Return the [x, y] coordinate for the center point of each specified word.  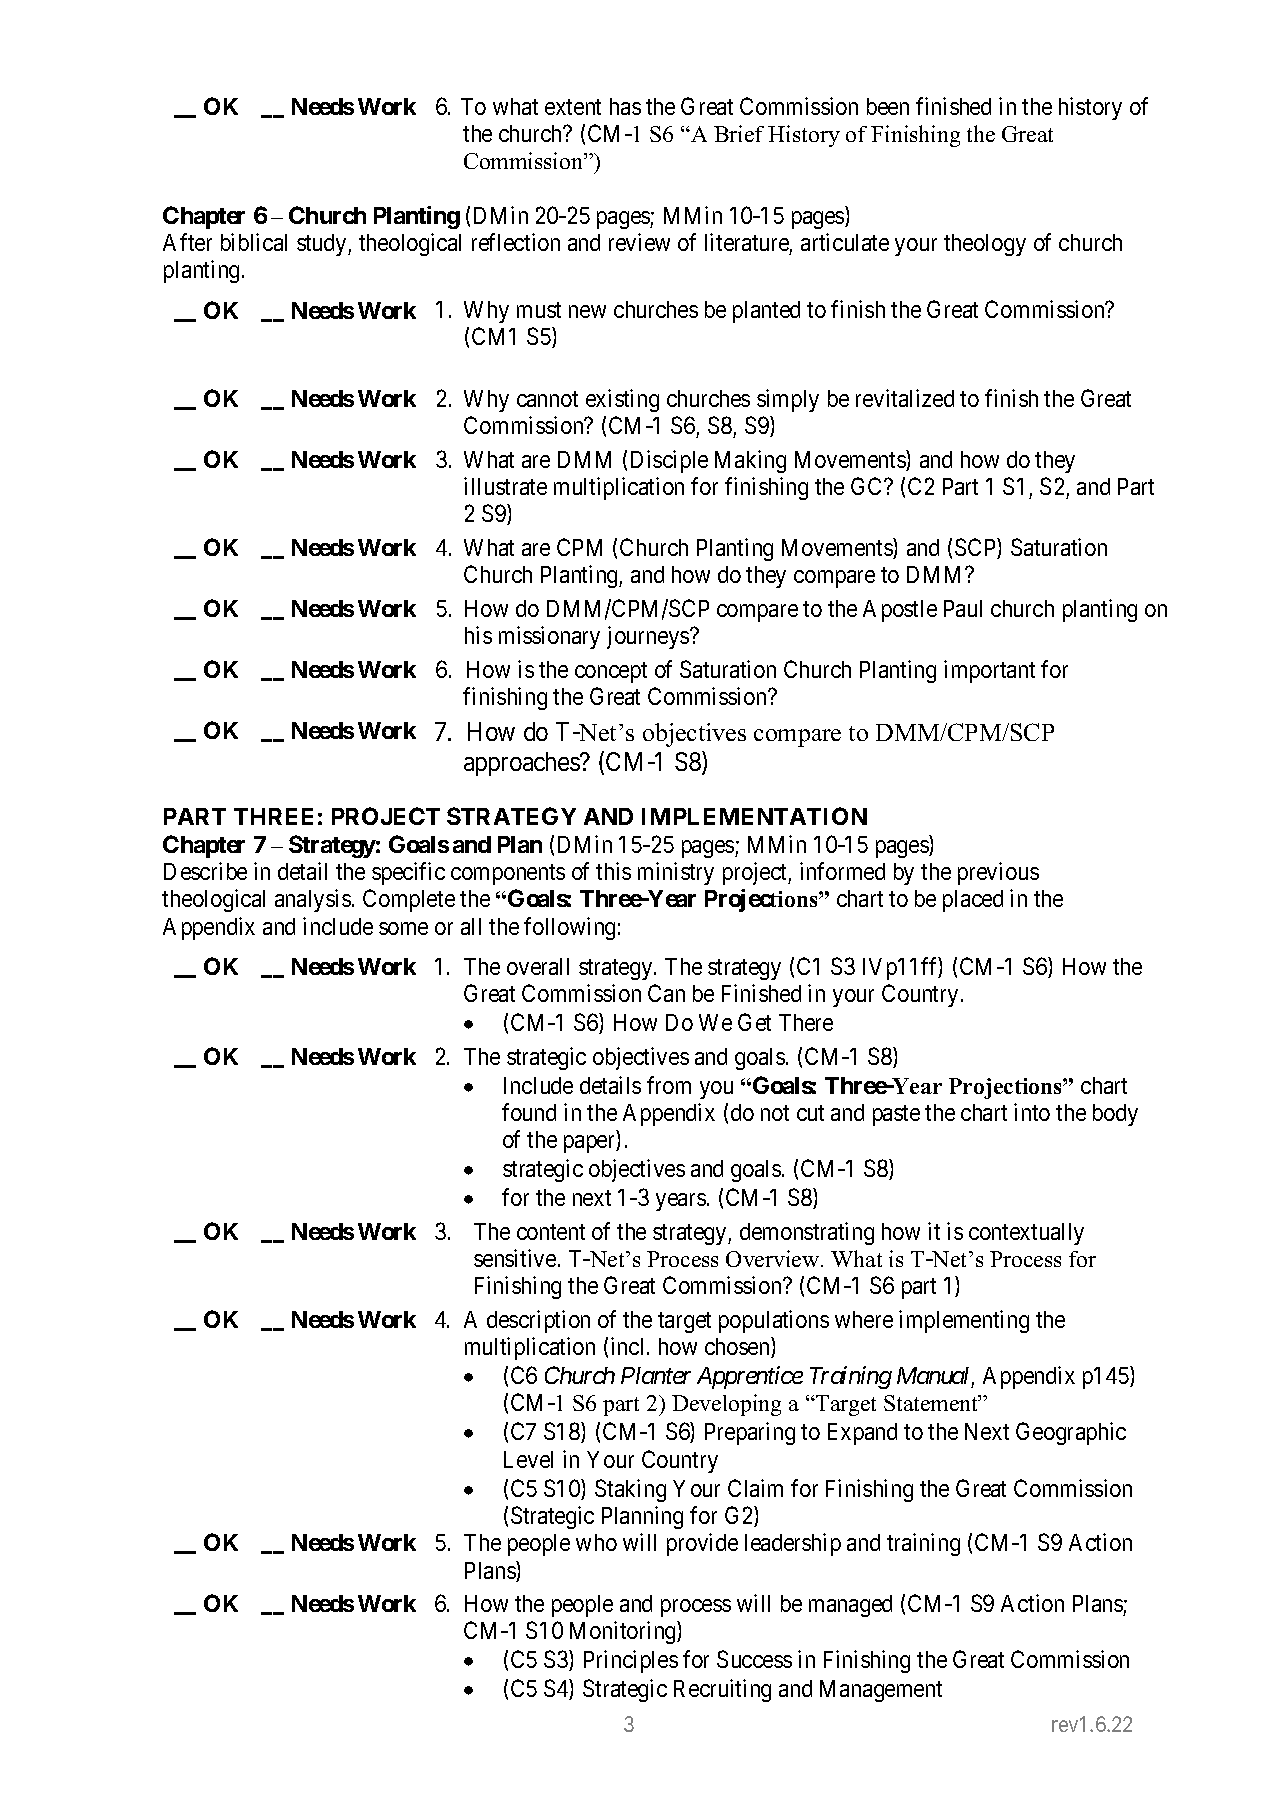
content [551, 1232]
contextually [1026, 1234]
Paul [963, 608]
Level [528, 1459]
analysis [313, 900]
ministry [676, 873]
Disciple [669, 461]
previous [998, 873]
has [625, 106]
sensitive [515, 1258]
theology [985, 245]
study [323, 245]
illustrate [505, 486]
